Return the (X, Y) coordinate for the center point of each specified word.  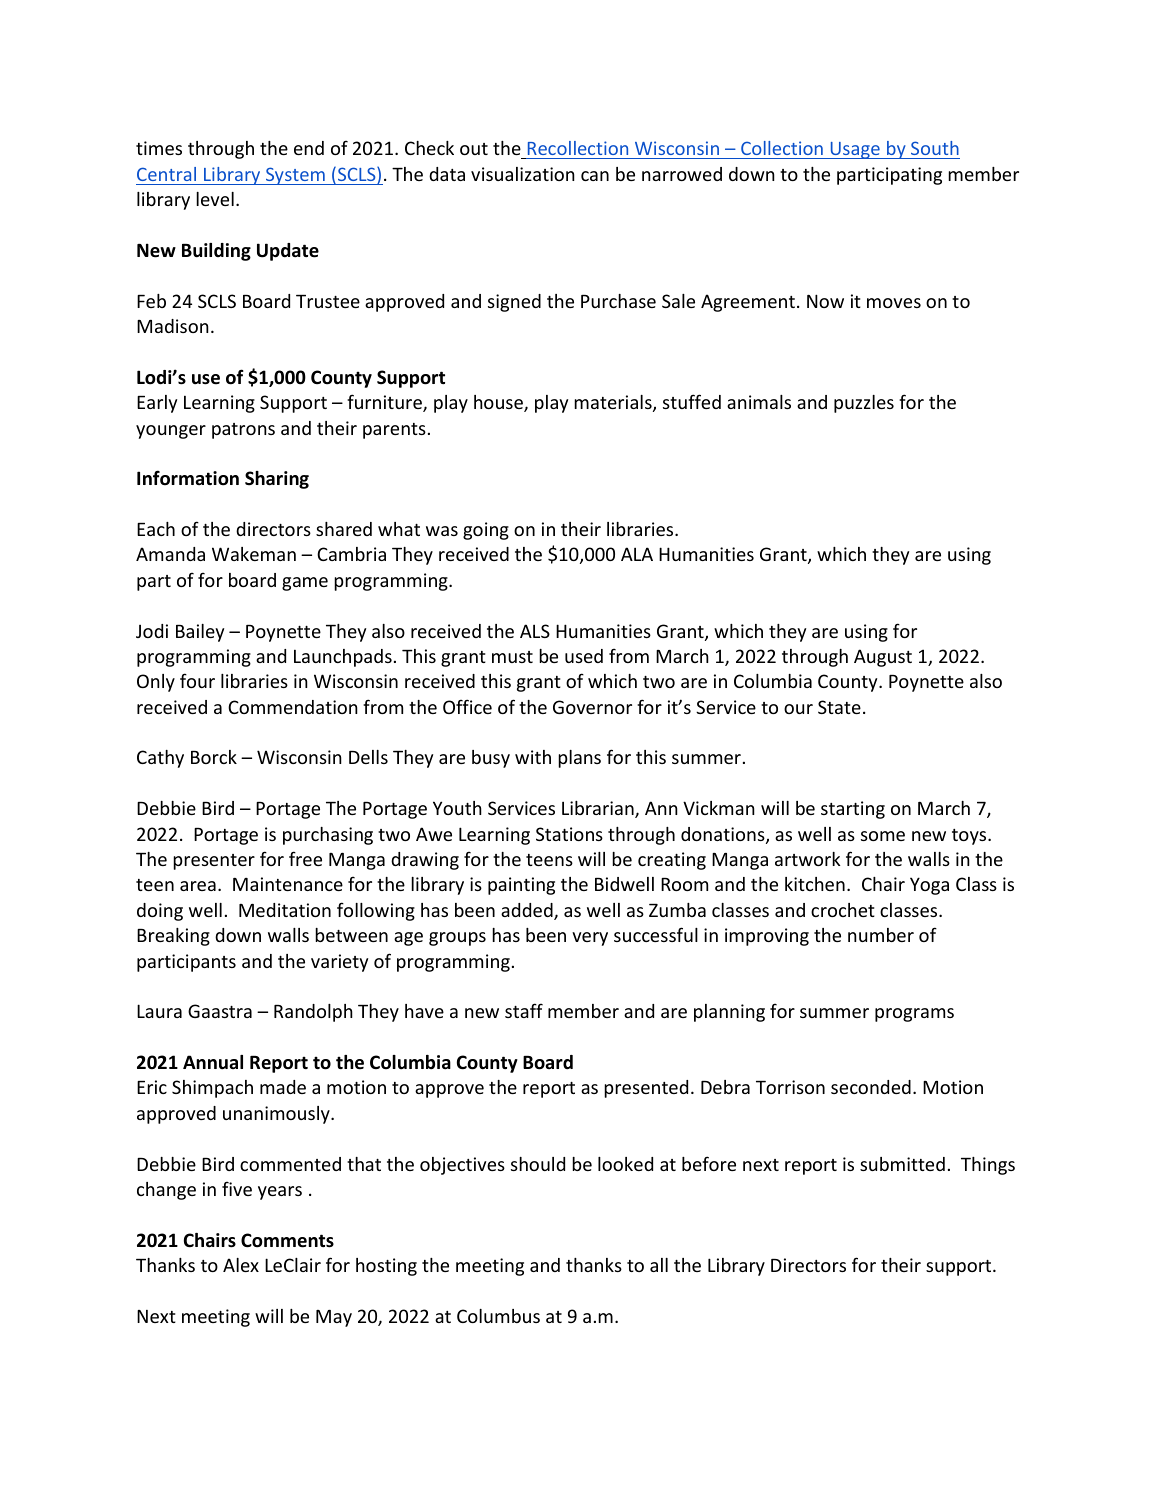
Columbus (498, 1316)
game (305, 584)
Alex (241, 1265)
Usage (855, 150)
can (595, 176)
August (883, 658)
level (215, 199)
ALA (637, 554)
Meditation (285, 910)
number (881, 935)
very (590, 939)
